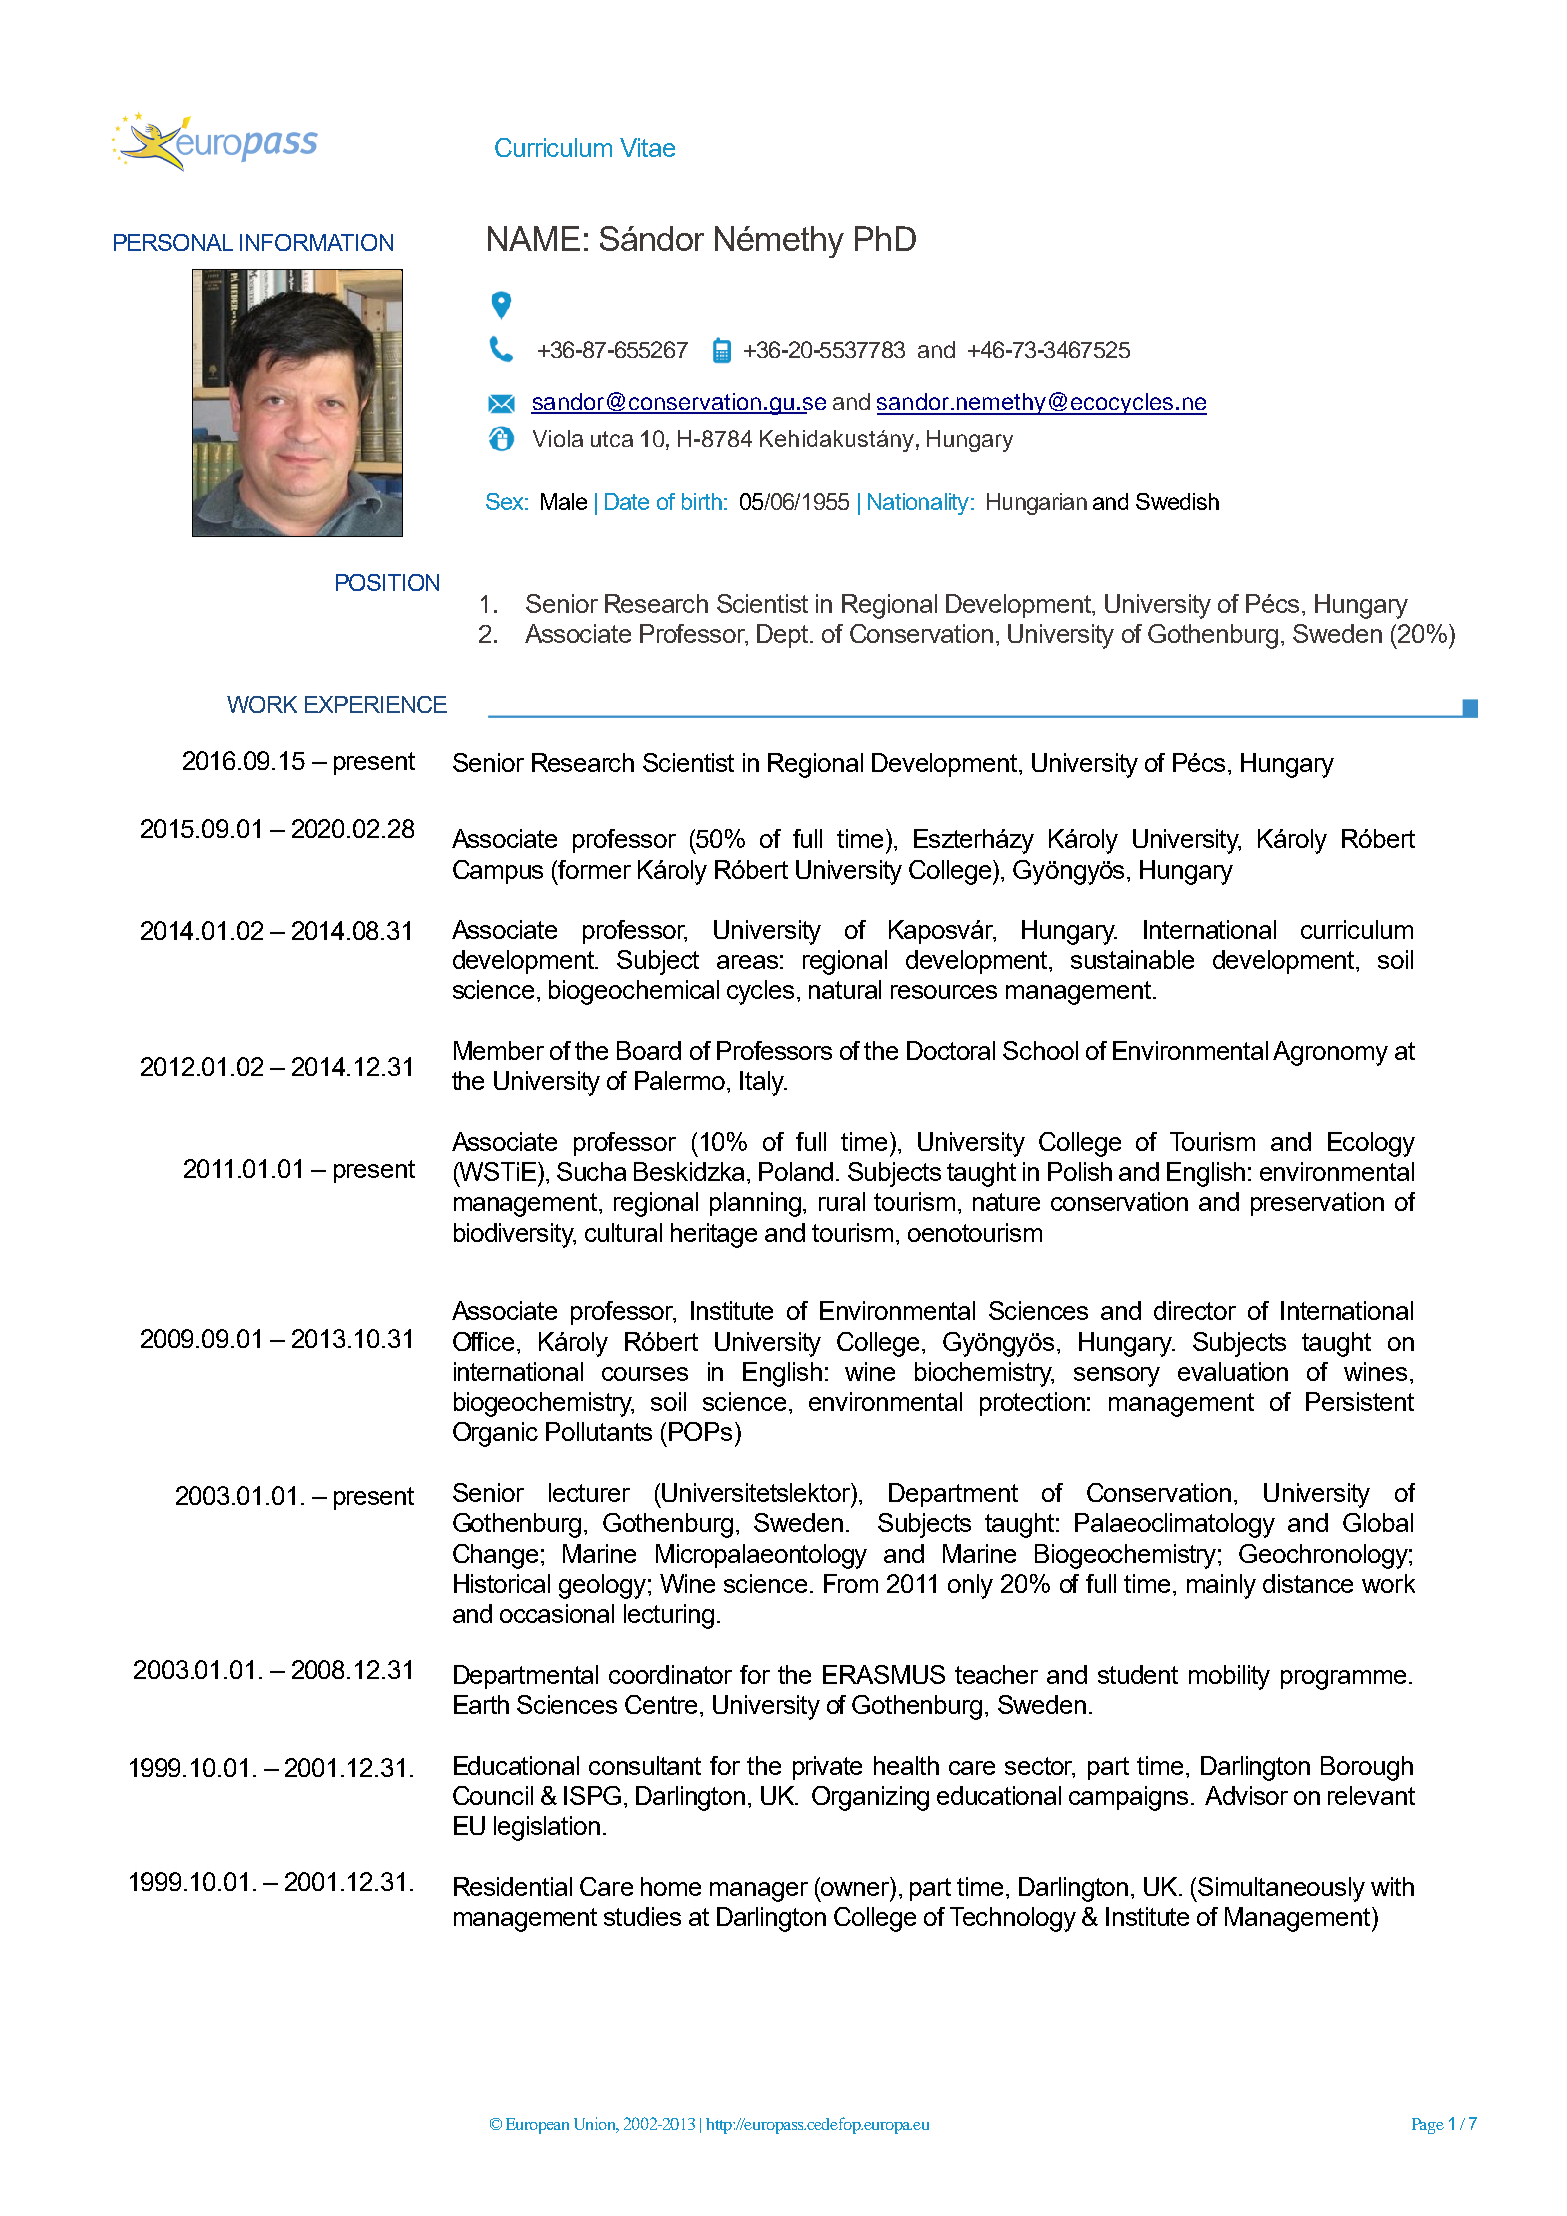  What do you see at coordinates (798, 1171) in the page?
I see `Poland` at bounding box center [798, 1171].
